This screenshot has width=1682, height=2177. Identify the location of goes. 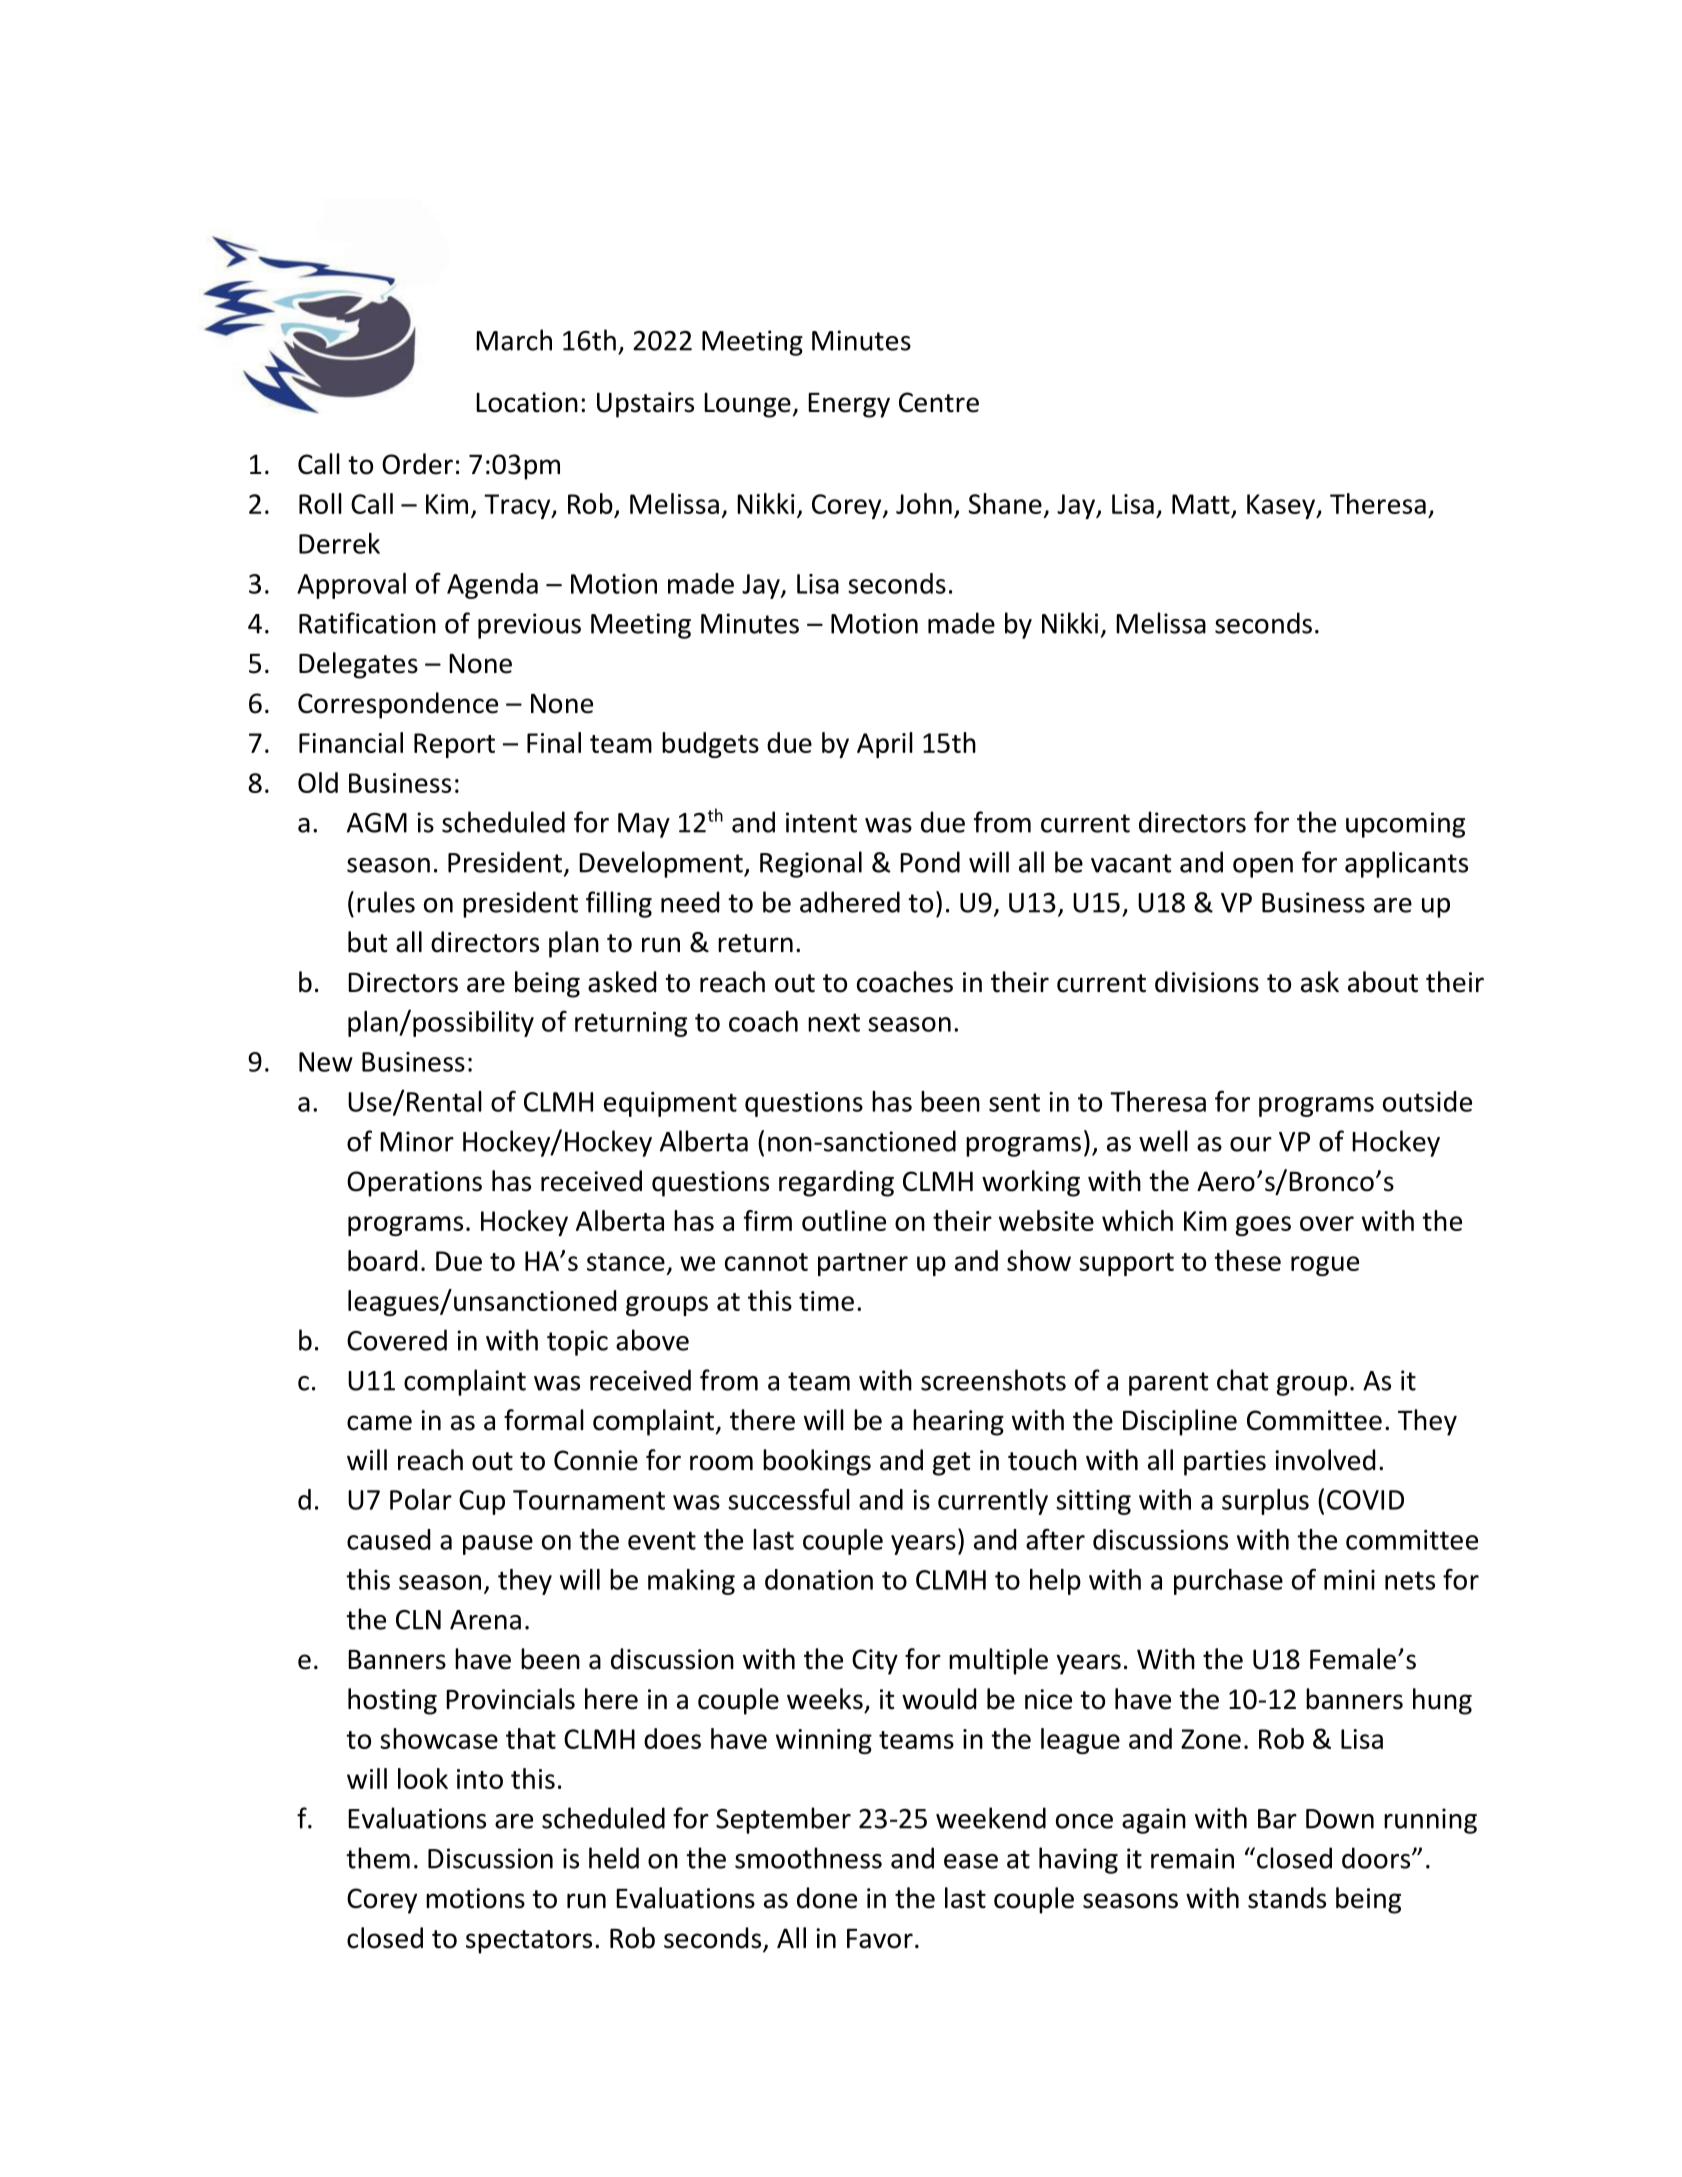
(1263, 1226).
